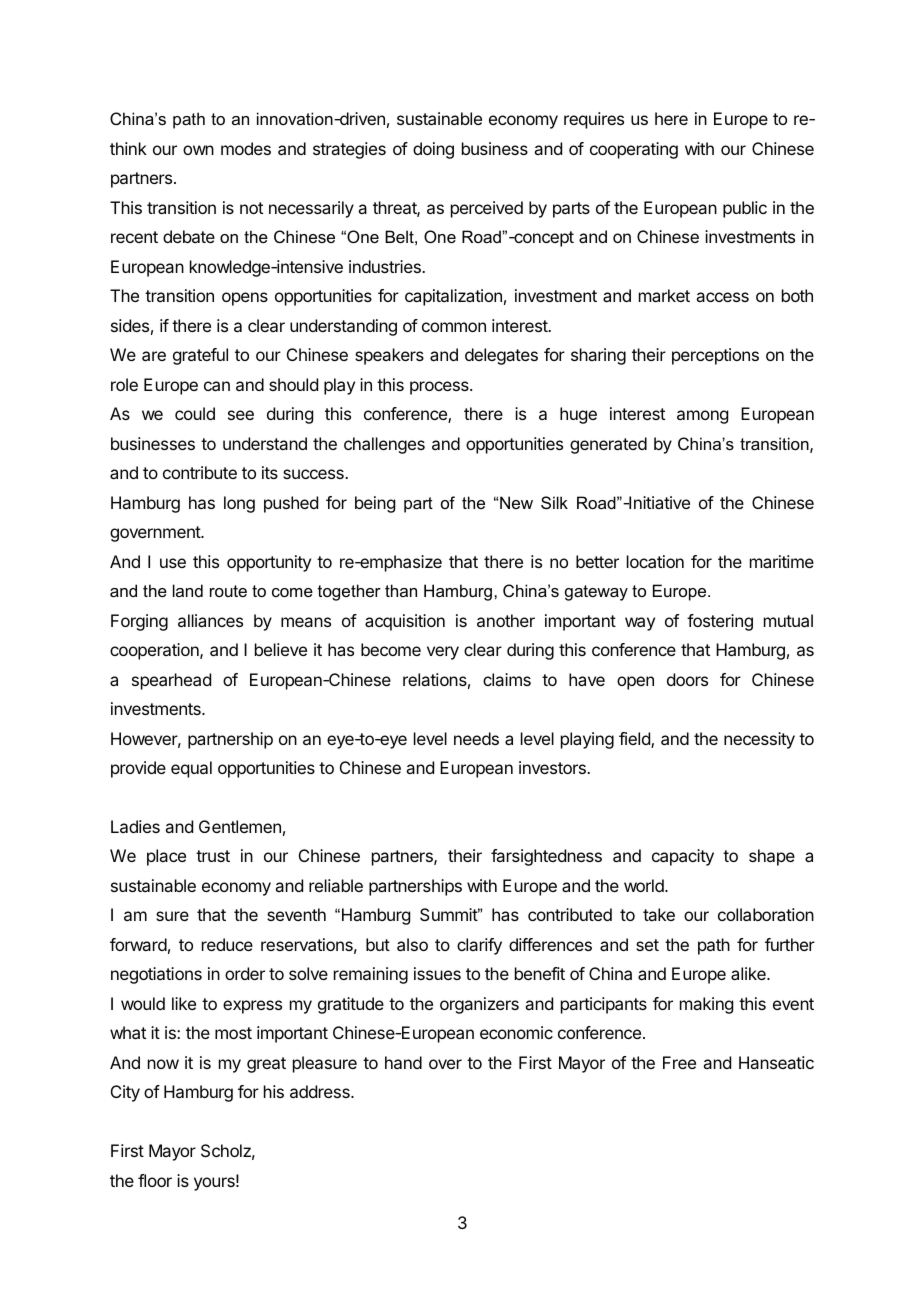  Describe the element at coordinates (433, 150) in the screenshot. I see `doing` at that location.
